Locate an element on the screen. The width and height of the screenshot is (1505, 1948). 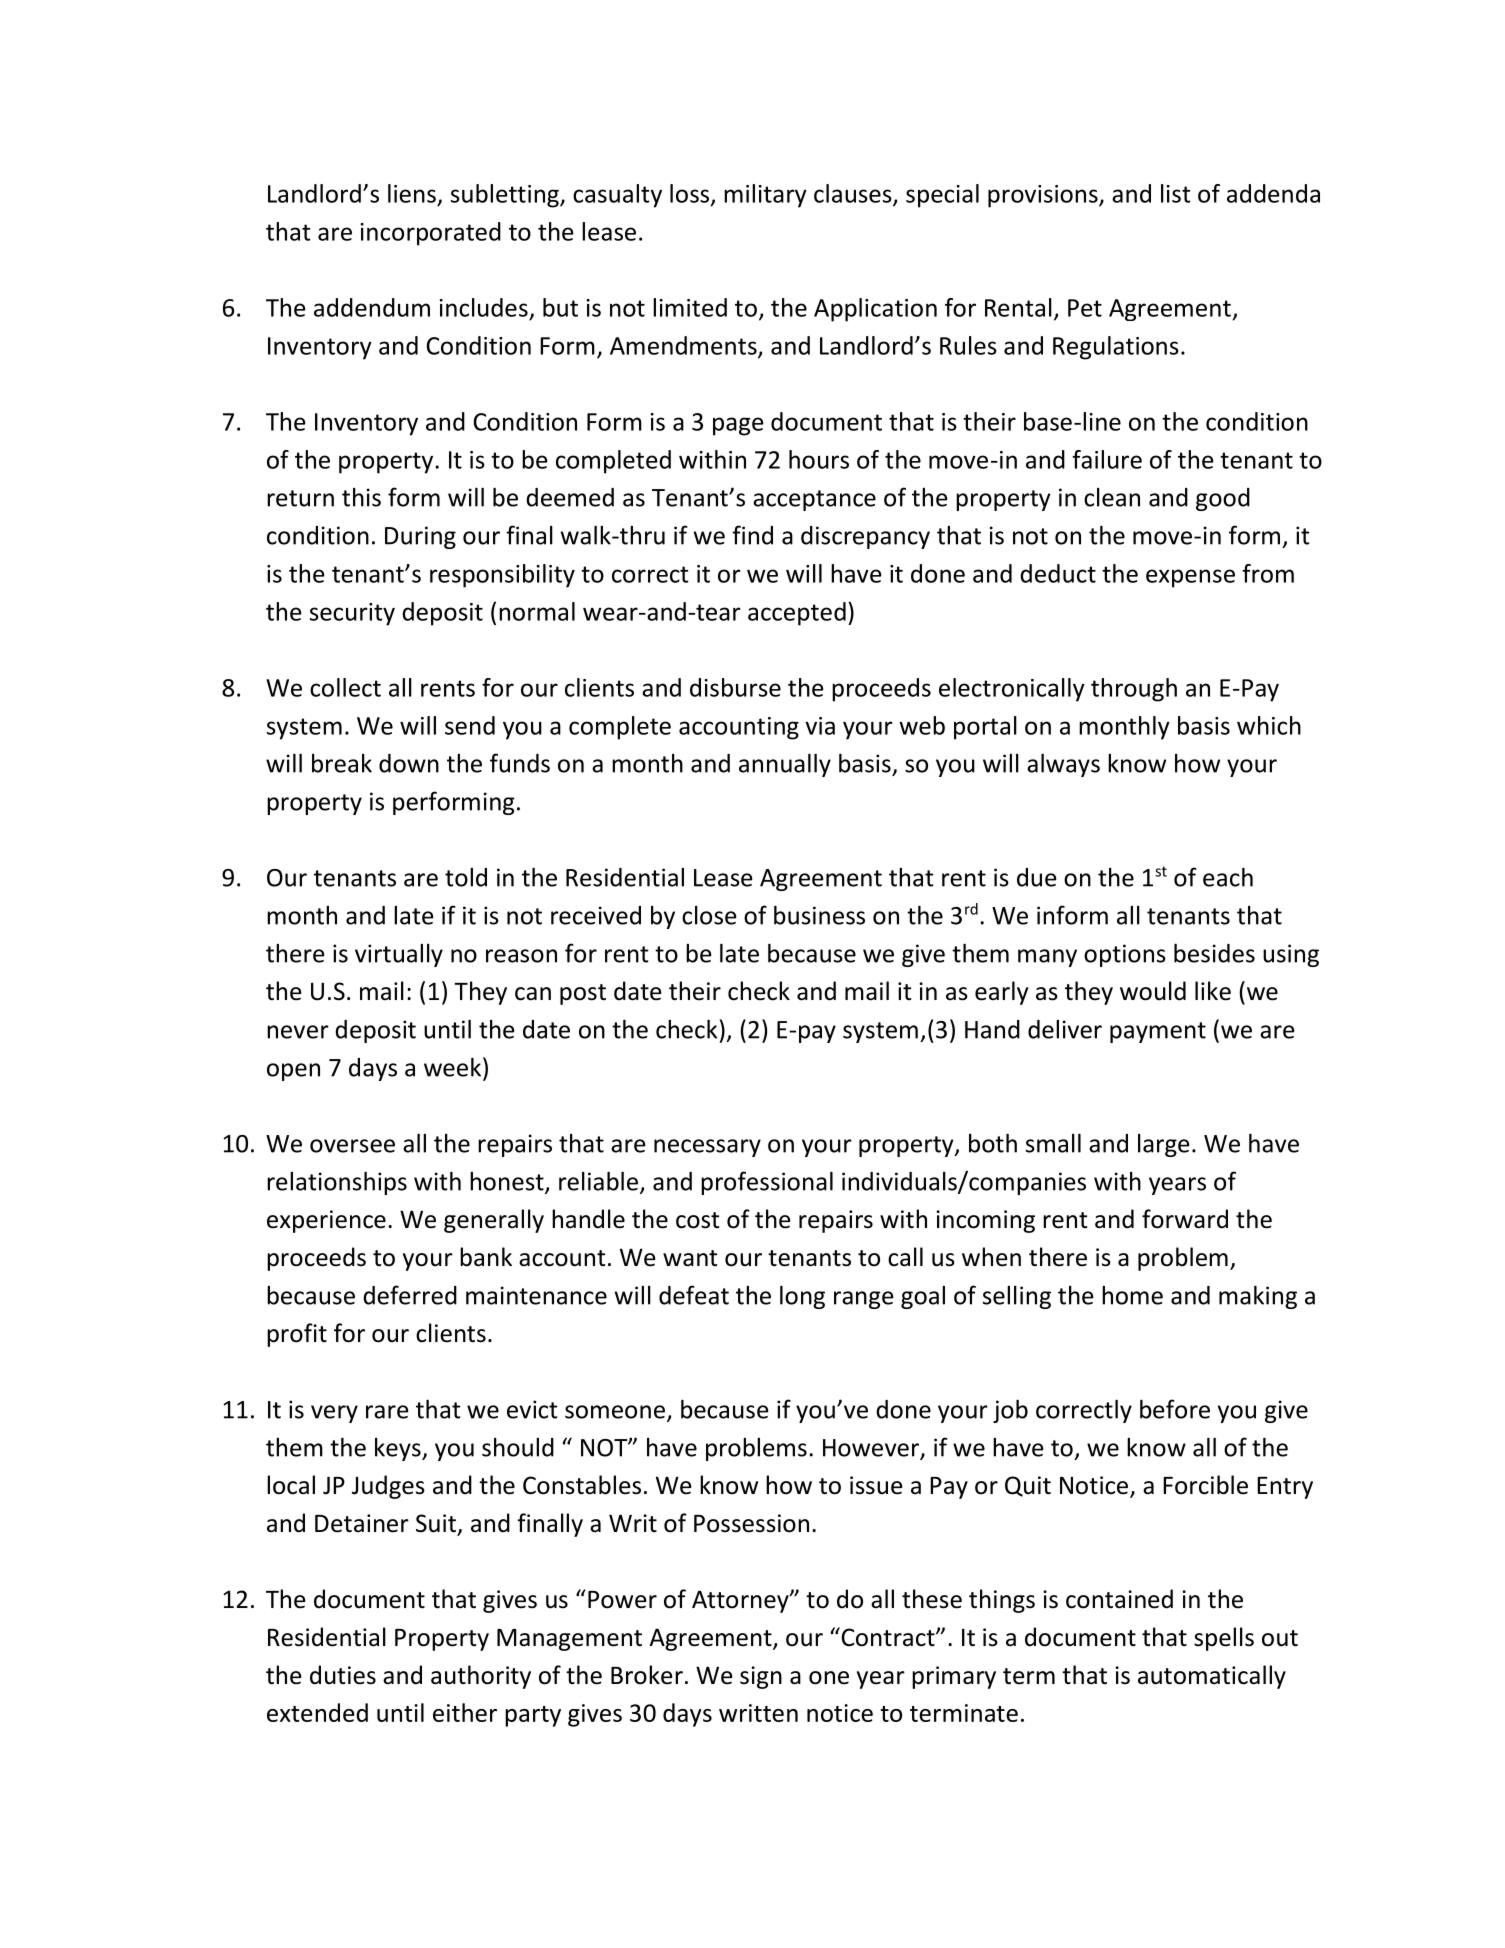
spells is located at coordinates (1224, 1639).
